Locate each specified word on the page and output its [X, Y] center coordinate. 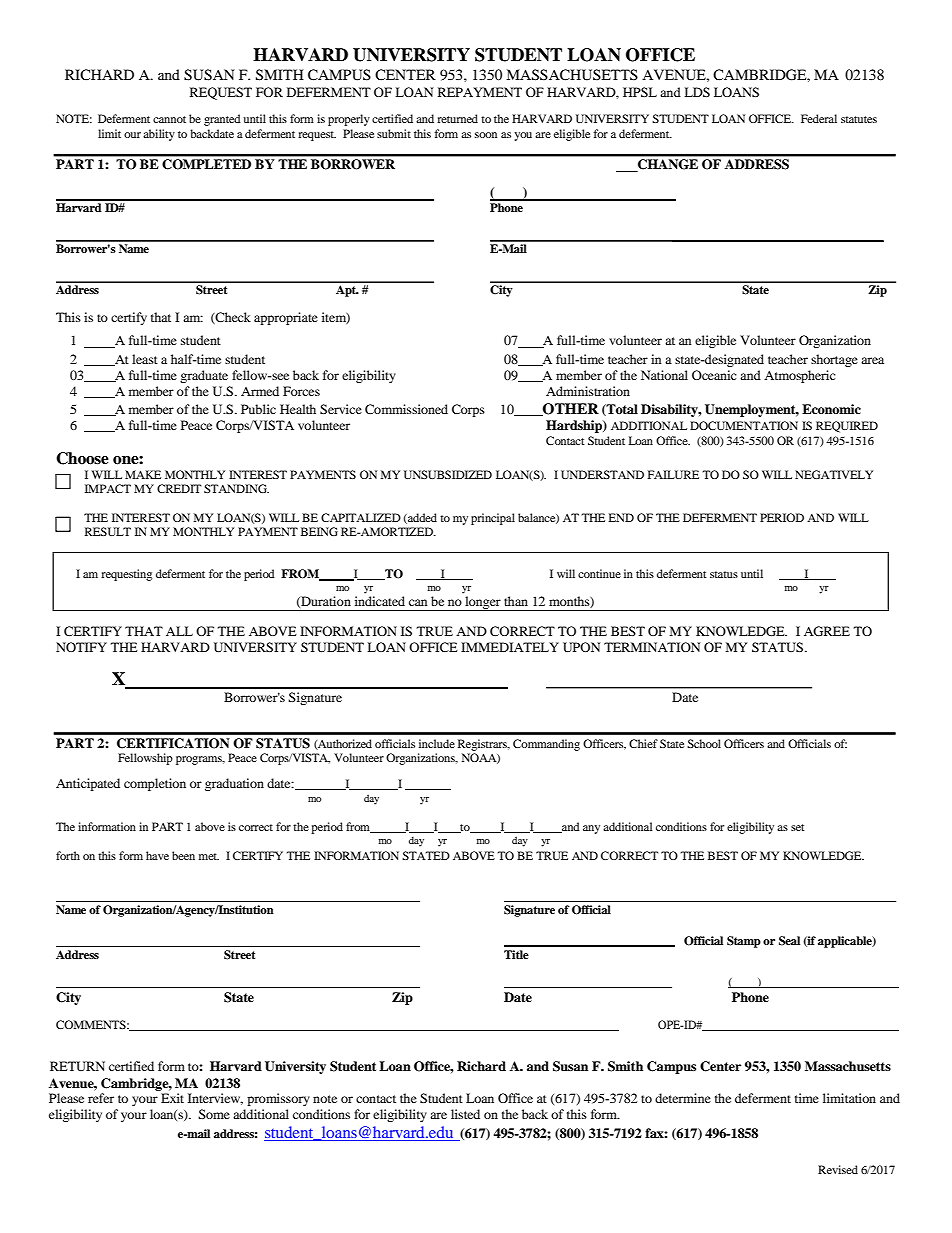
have [157, 855]
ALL [179, 631]
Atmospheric [800, 376]
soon [486, 135]
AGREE [827, 631]
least [145, 359]
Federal [819, 118]
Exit [172, 1098]
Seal [789, 941]
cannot [169, 119]
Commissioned [406, 409]
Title [516, 954]
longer [483, 603]
